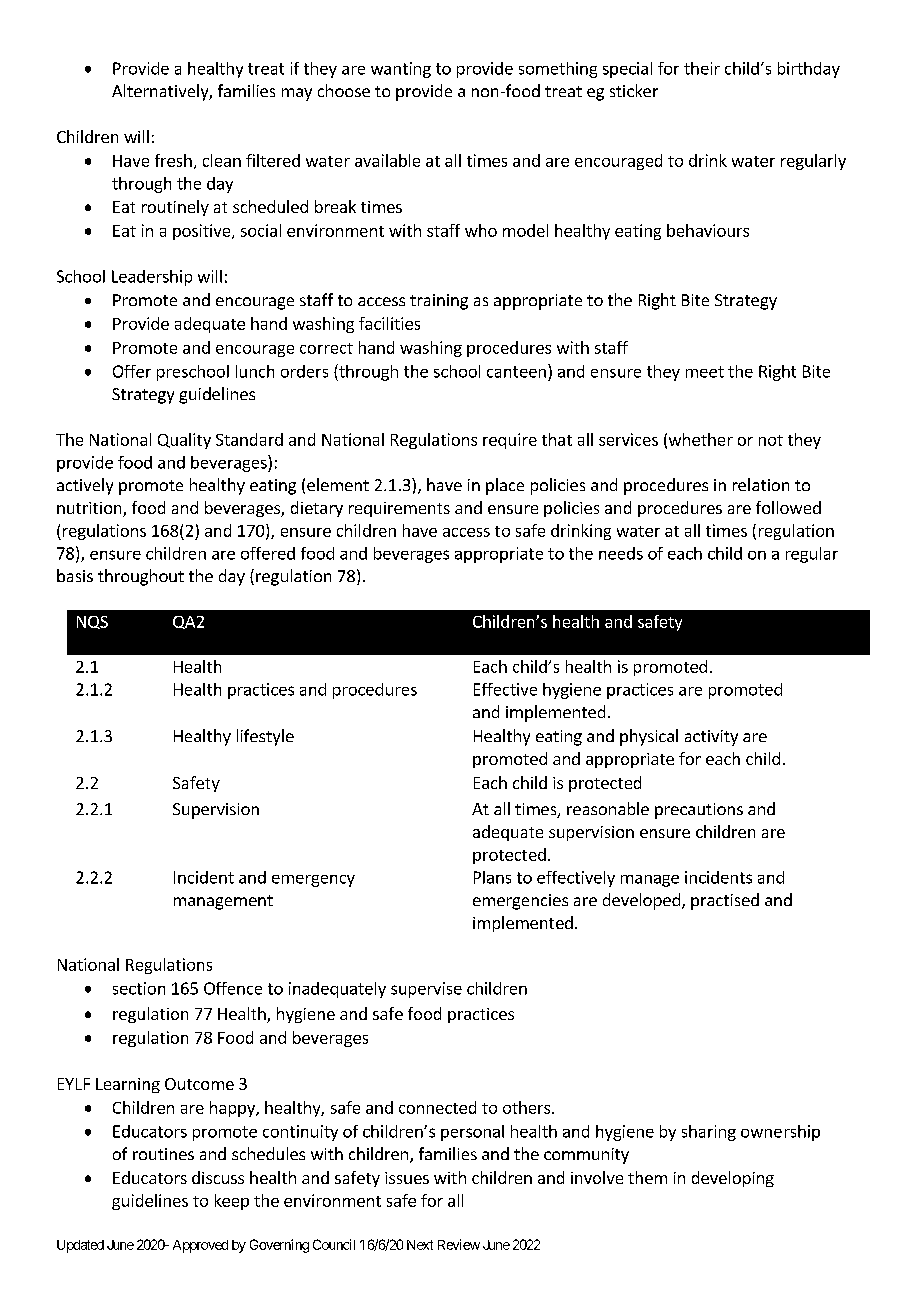 The width and height of the page is (924, 1308). Describe the element at coordinates (265, 737) in the page. I see `lifestyle` at that location.
